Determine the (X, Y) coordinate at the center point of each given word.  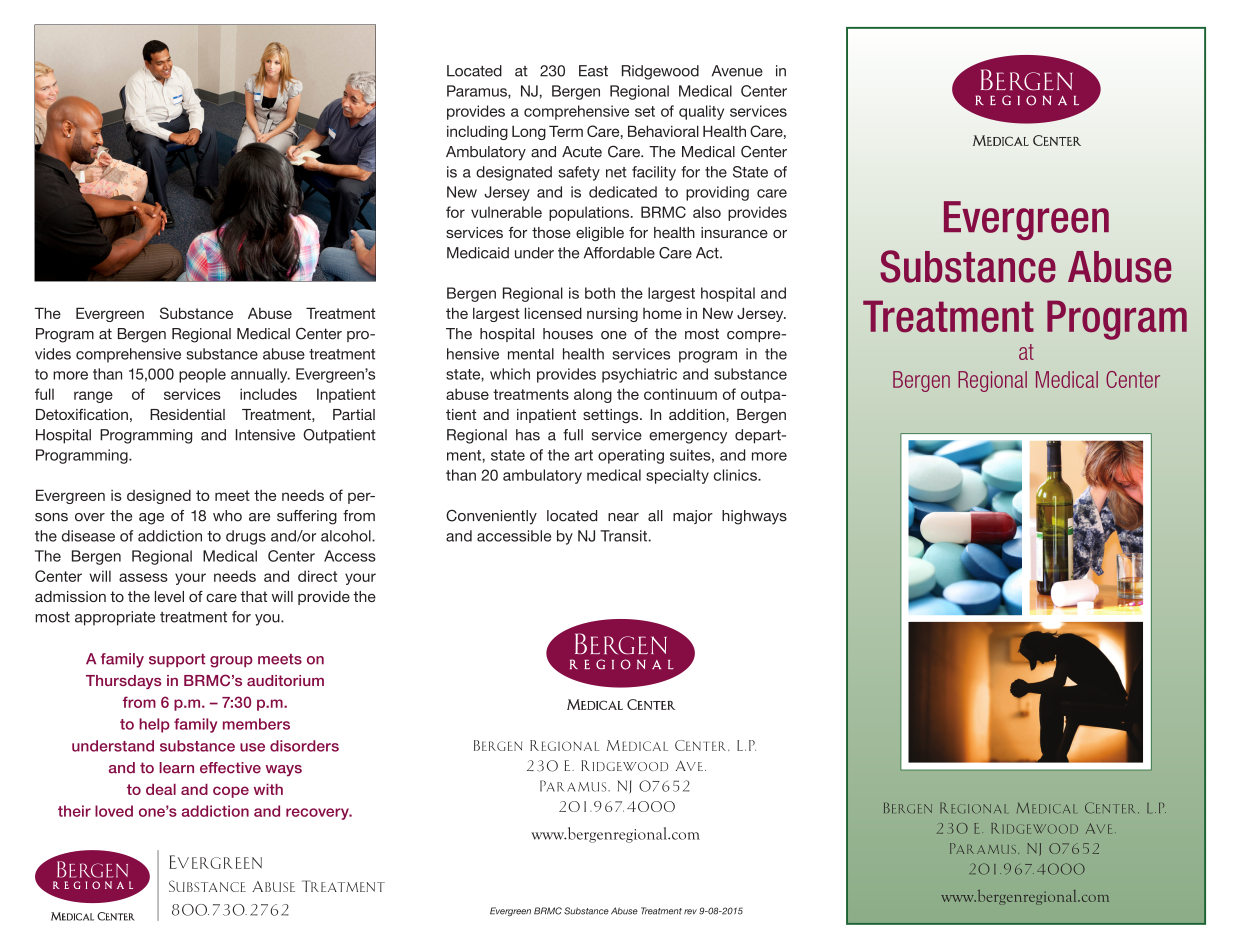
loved (114, 811)
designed (159, 497)
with (268, 789)
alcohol (347, 536)
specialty (677, 476)
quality (701, 112)
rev (690, 912)
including (477, 133)
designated (514, 173)
